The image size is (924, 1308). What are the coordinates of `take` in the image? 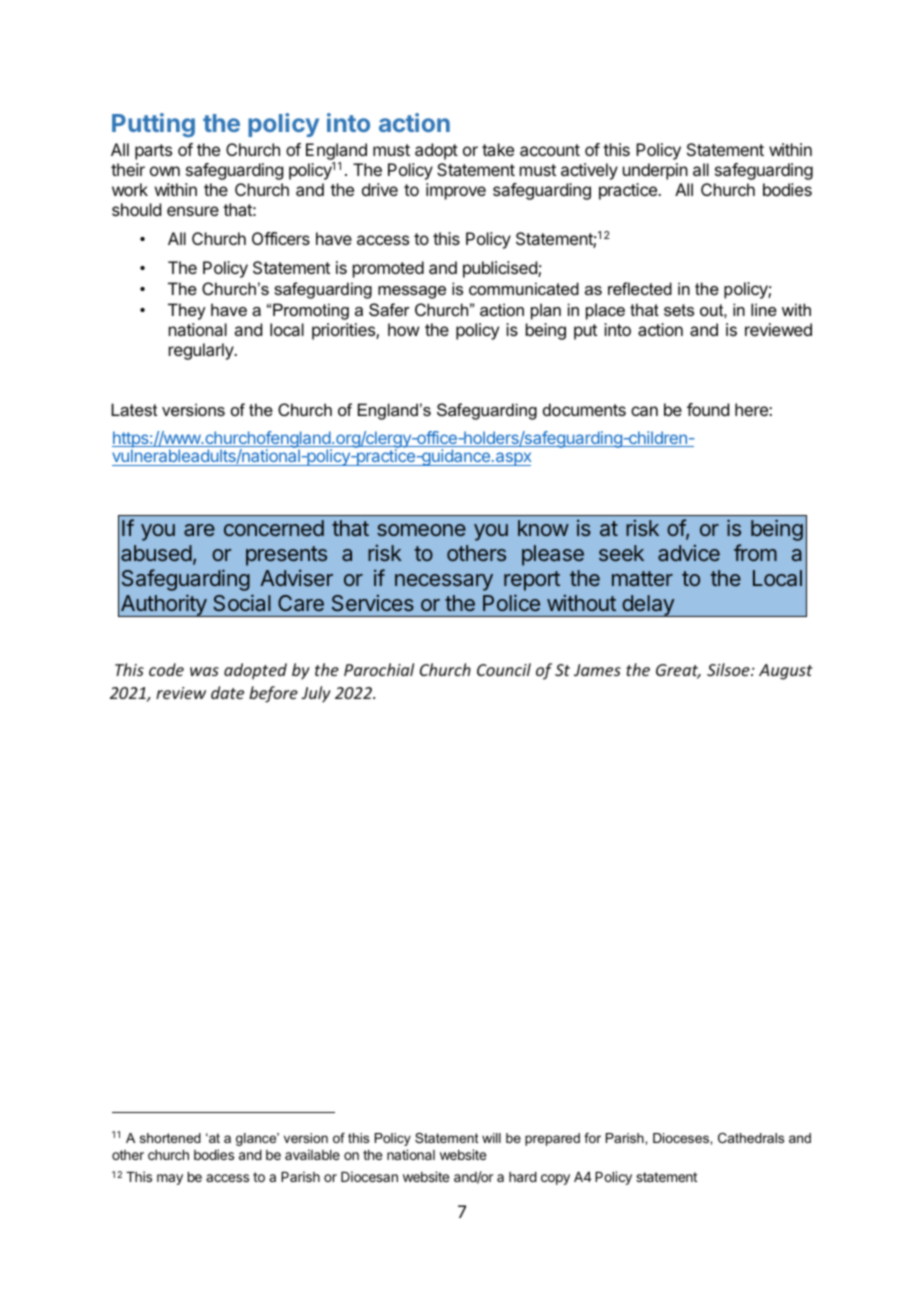 It's located at (498, 149).
